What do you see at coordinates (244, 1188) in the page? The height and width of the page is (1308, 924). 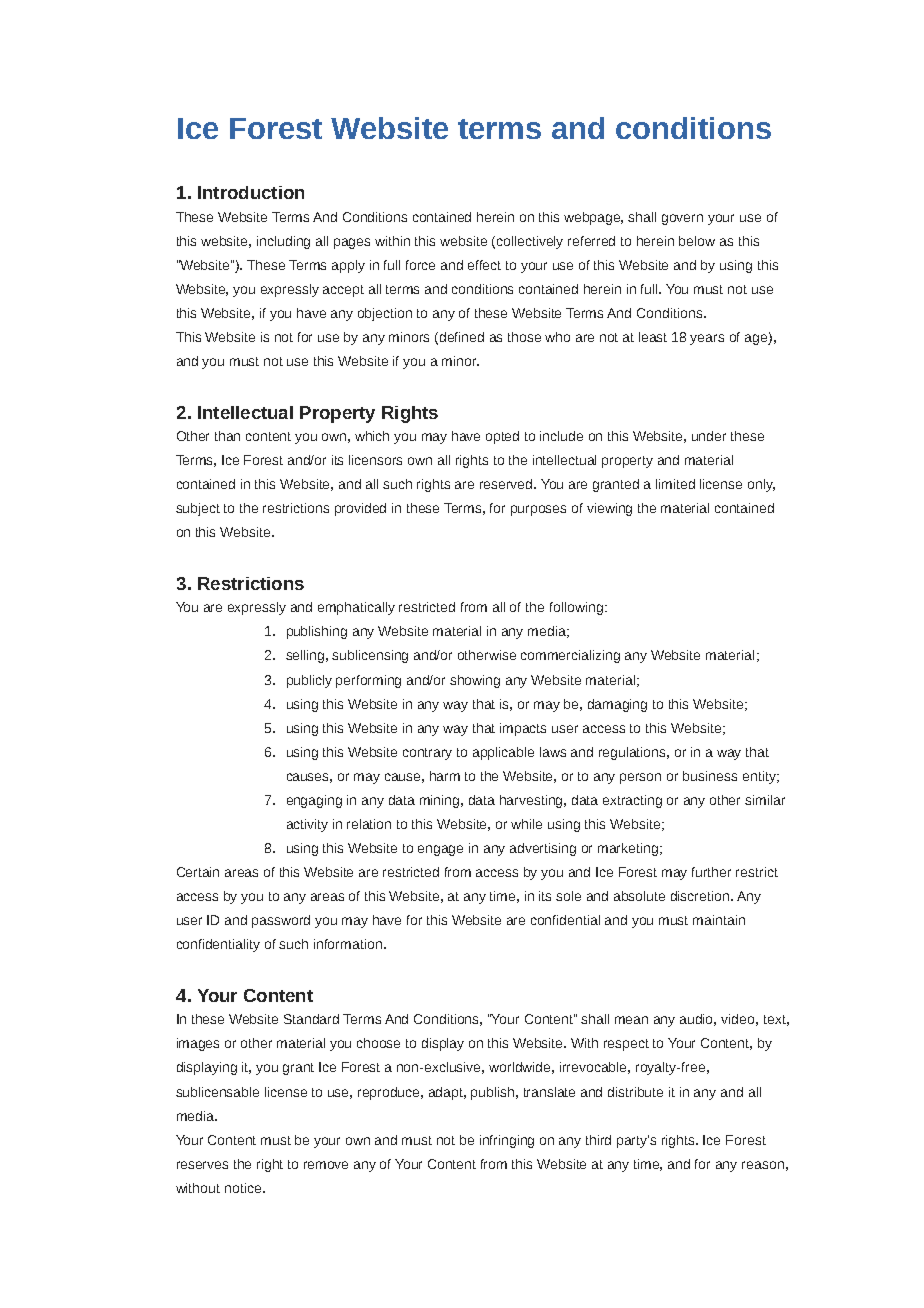 I see `notice` at bounding box center [244, 1188].
